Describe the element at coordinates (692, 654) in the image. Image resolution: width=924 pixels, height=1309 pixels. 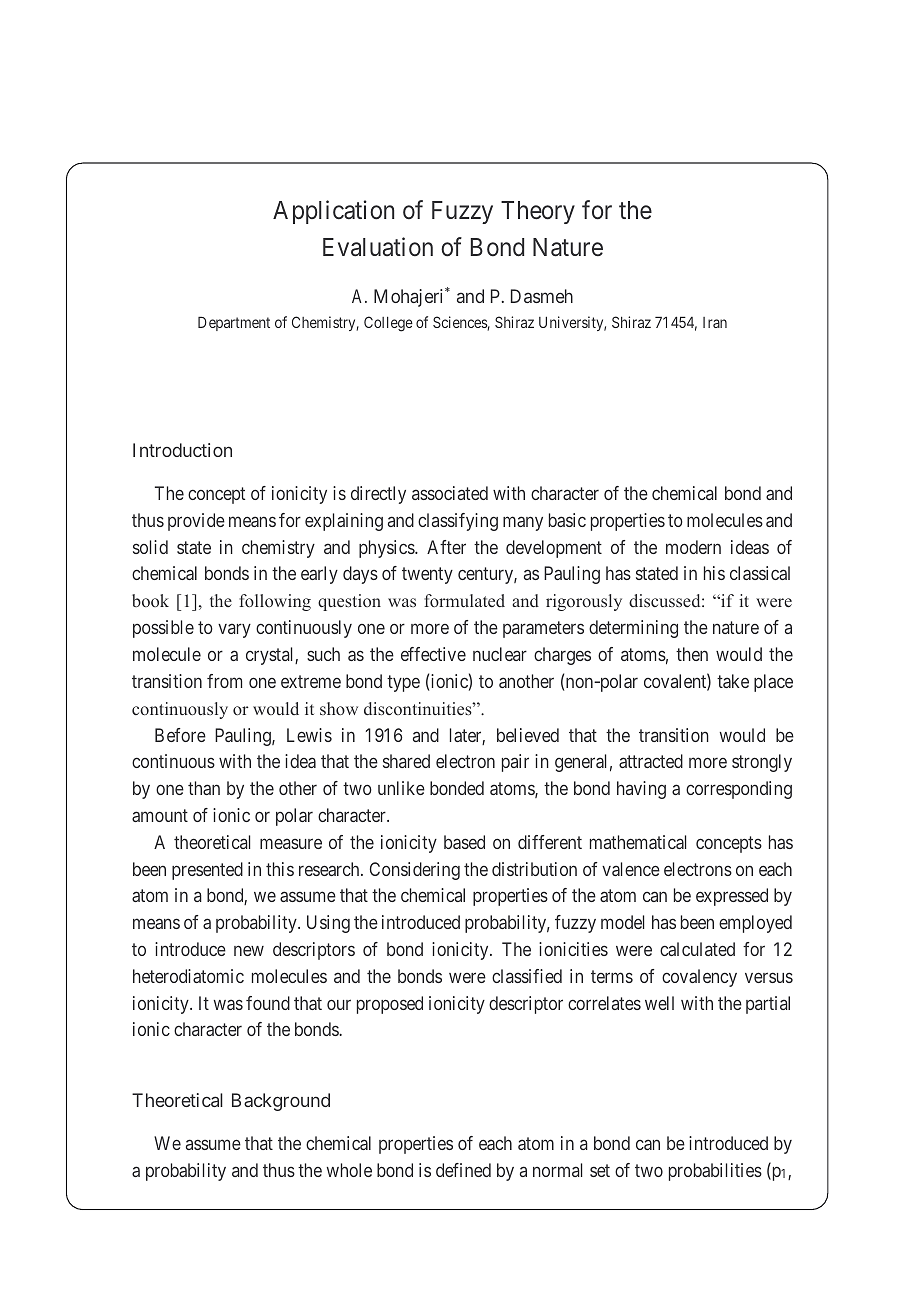
I see `then` at that location.
